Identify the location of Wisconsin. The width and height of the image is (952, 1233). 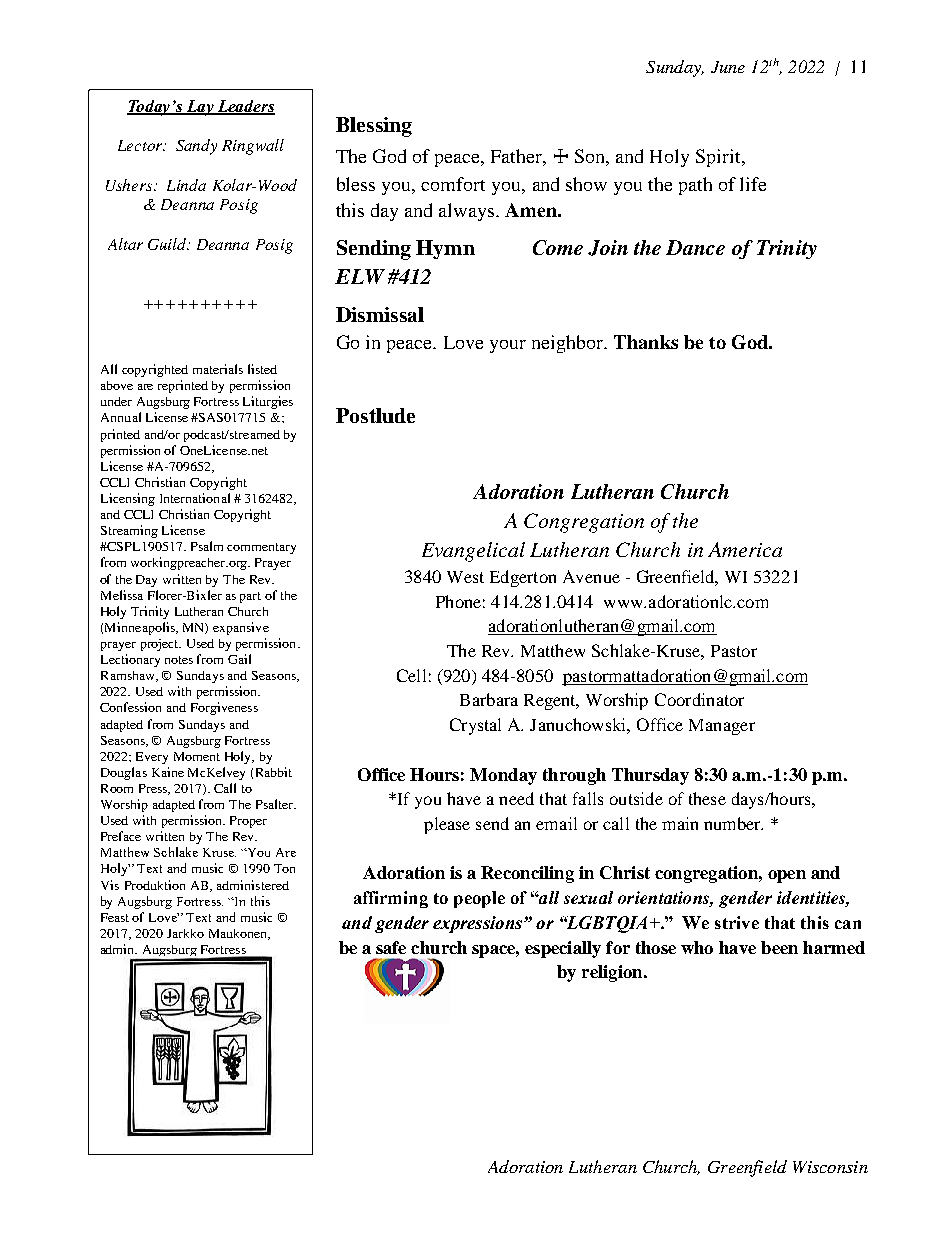
(830, 1167).
